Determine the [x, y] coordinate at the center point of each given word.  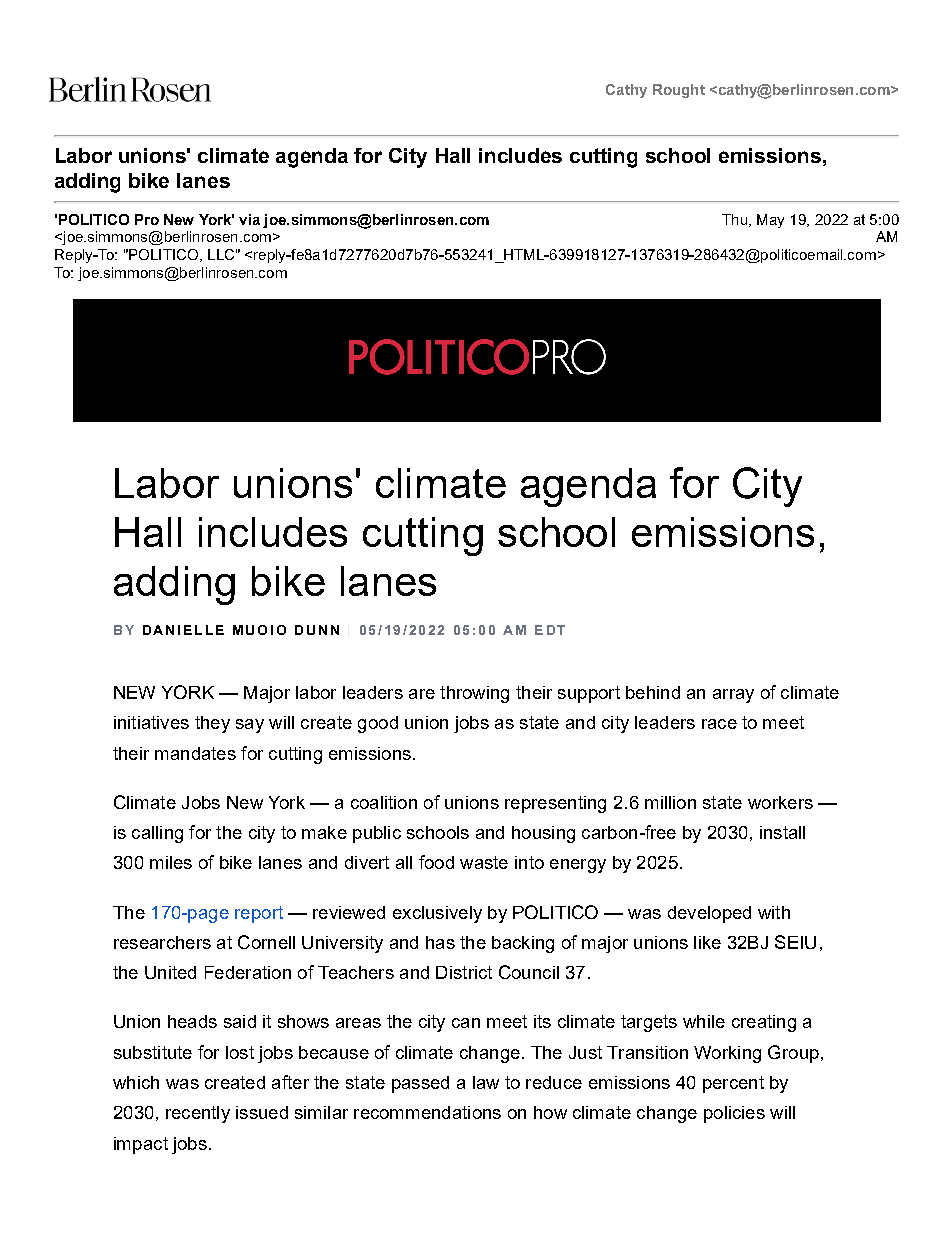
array [733, 696]
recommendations [427, 1112]
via [249, 219]
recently [198, 1114]
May [770, 221]
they [212, 724]
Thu [736, 220]
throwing [474, 694]
